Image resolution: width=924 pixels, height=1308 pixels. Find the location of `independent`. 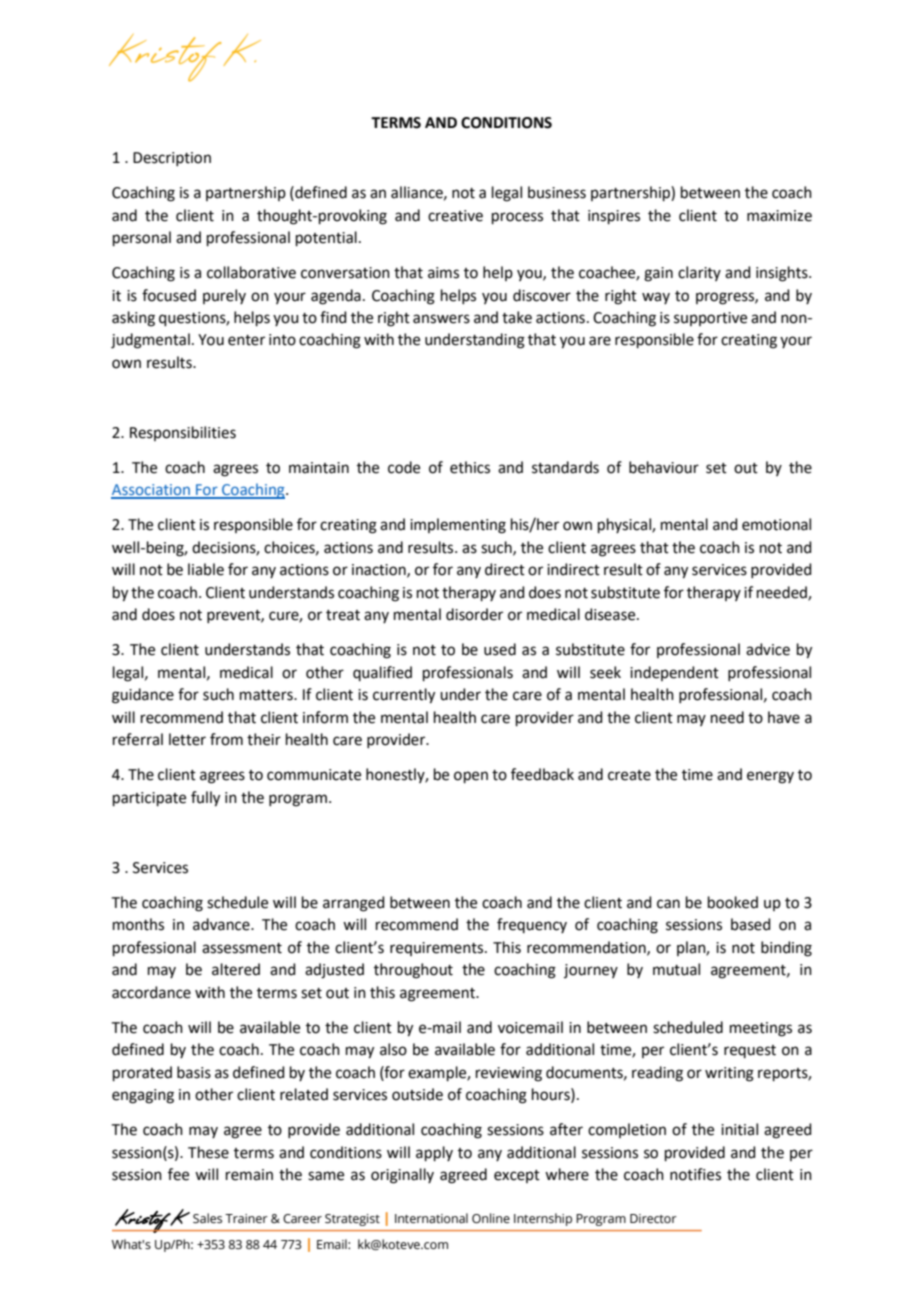

independent is located at coordinates (674, 673).
